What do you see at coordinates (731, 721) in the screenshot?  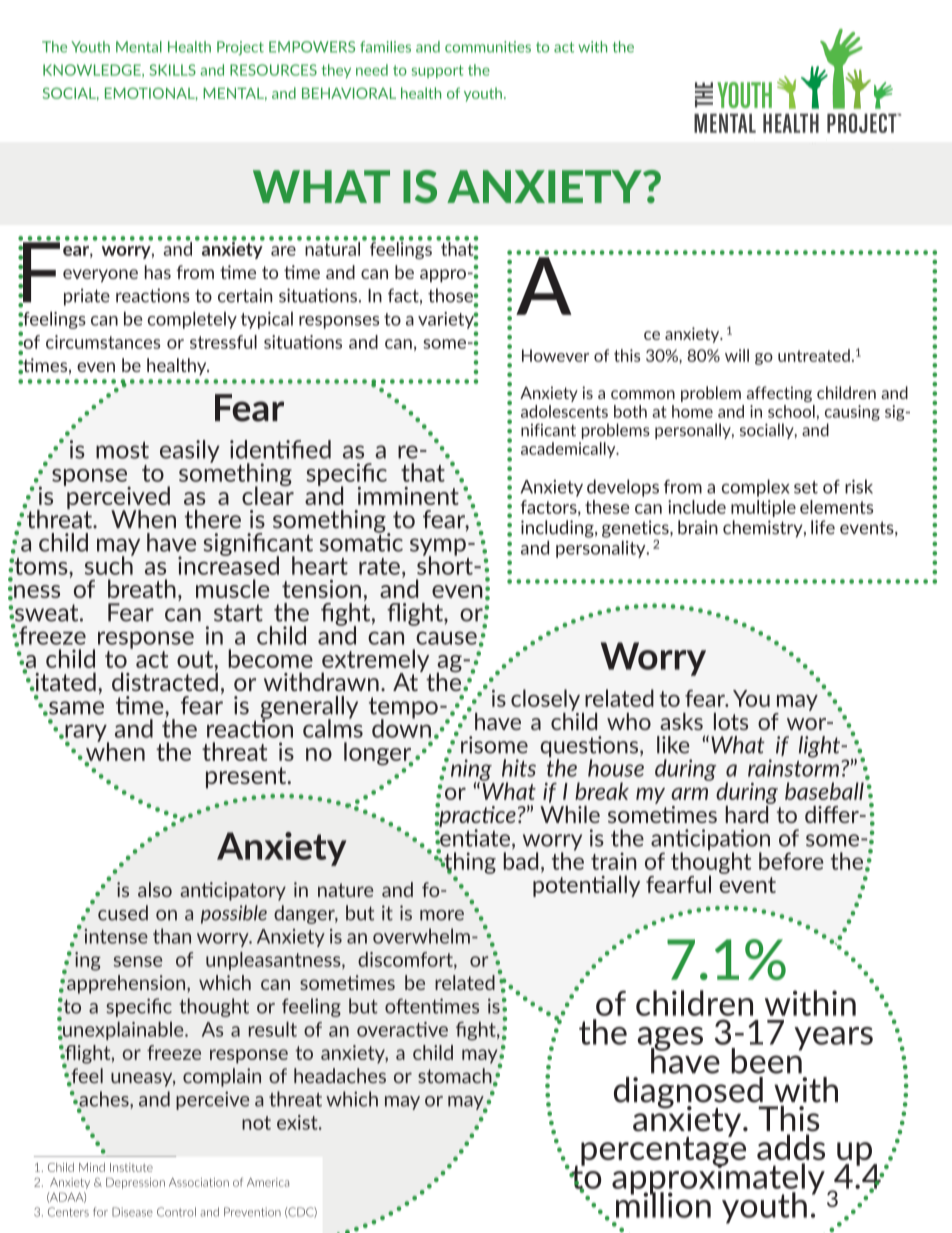 I see `lots` at bounding box center [731, 721].
